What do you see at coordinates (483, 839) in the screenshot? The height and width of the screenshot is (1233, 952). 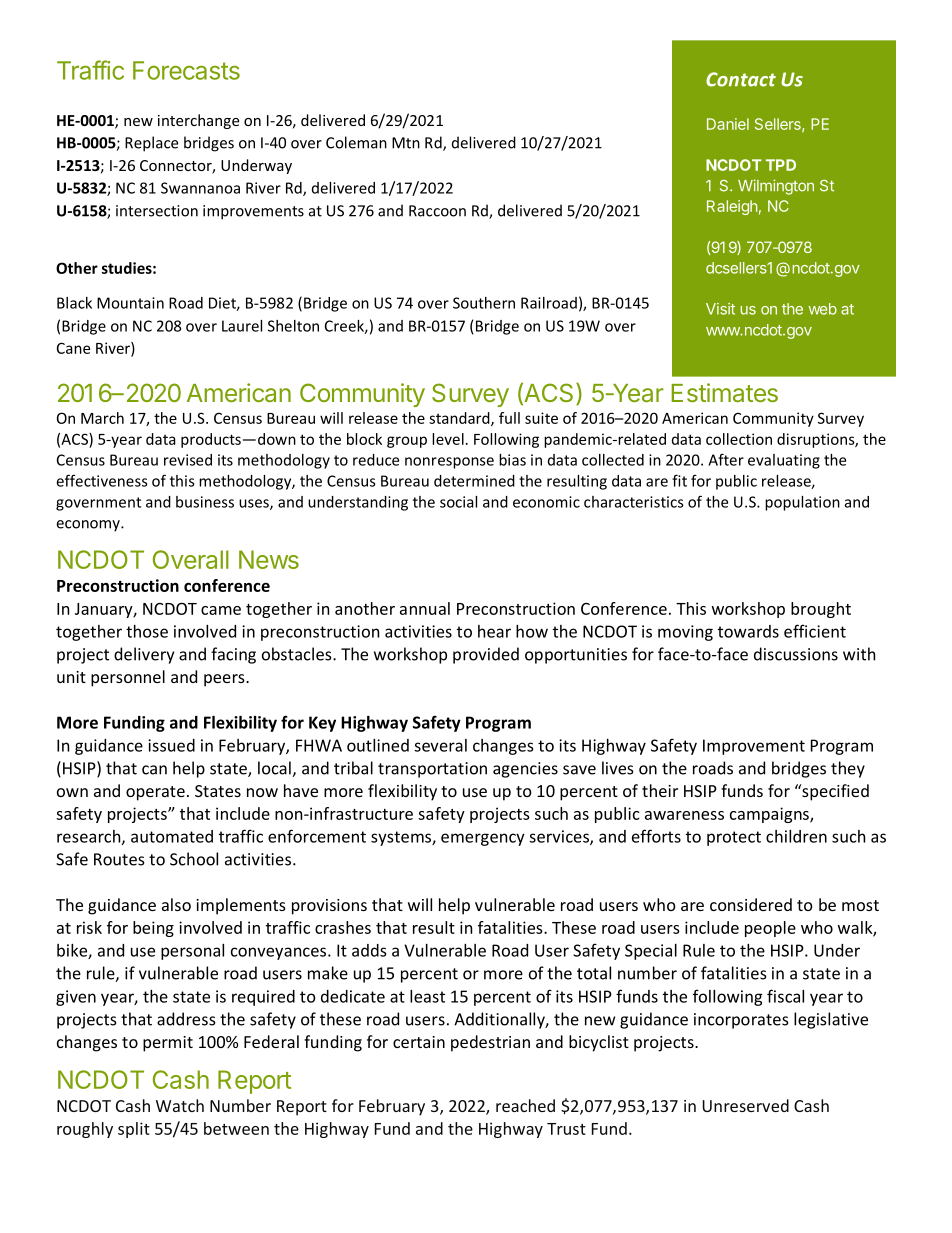 I see `emergency` at bounding box center [483, 839].
